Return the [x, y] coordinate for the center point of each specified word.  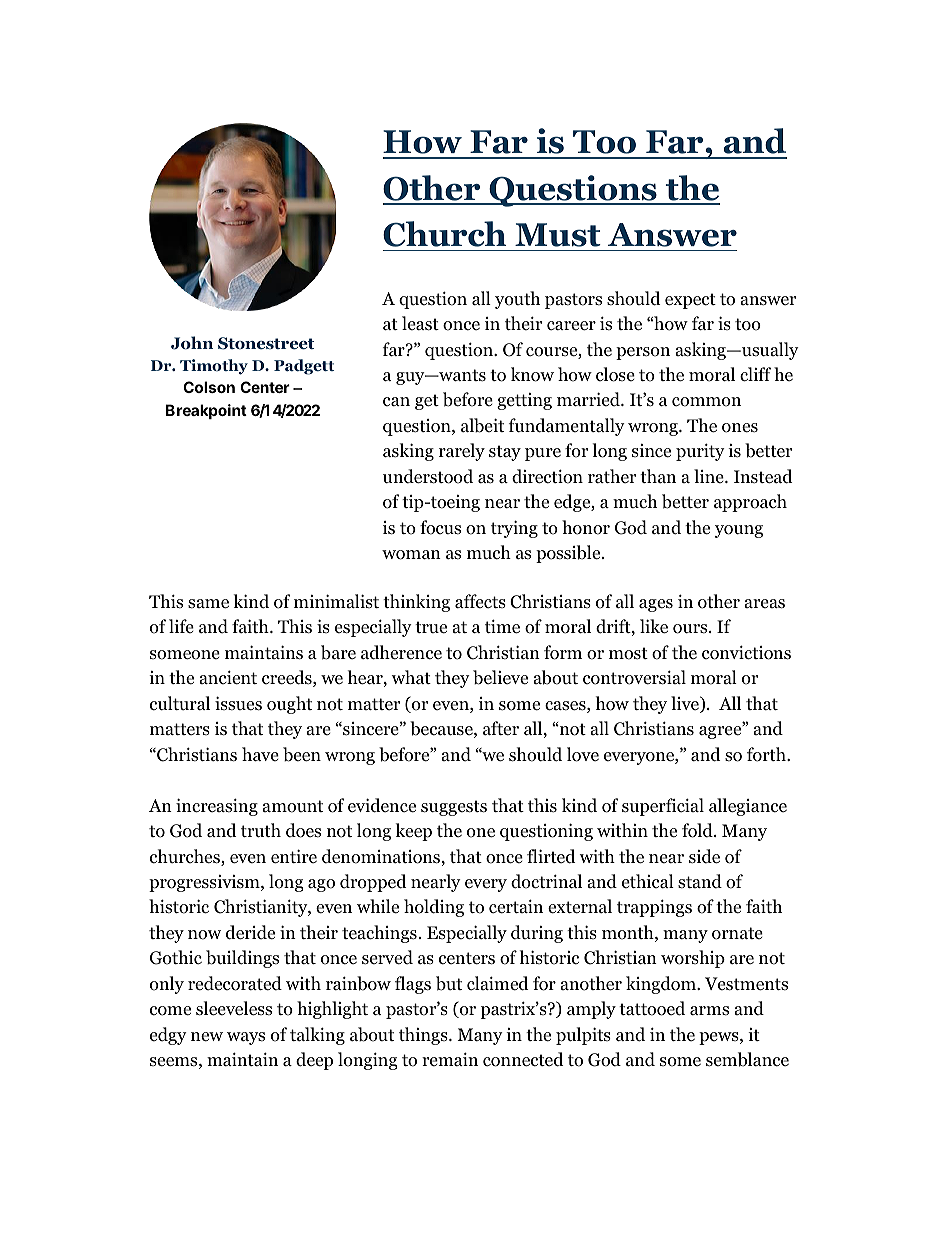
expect [690, 301]
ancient [228, 677]
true [431, 627]
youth [517, 300]
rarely [462, 452]
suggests [454, 808]
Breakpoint [206, 411]
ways [246, 1038]
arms [709, 1011]
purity [700, 452]
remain [450, 1059]
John [192, 343]
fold [698, 830]
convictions [746, 652]
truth [261, 830]
